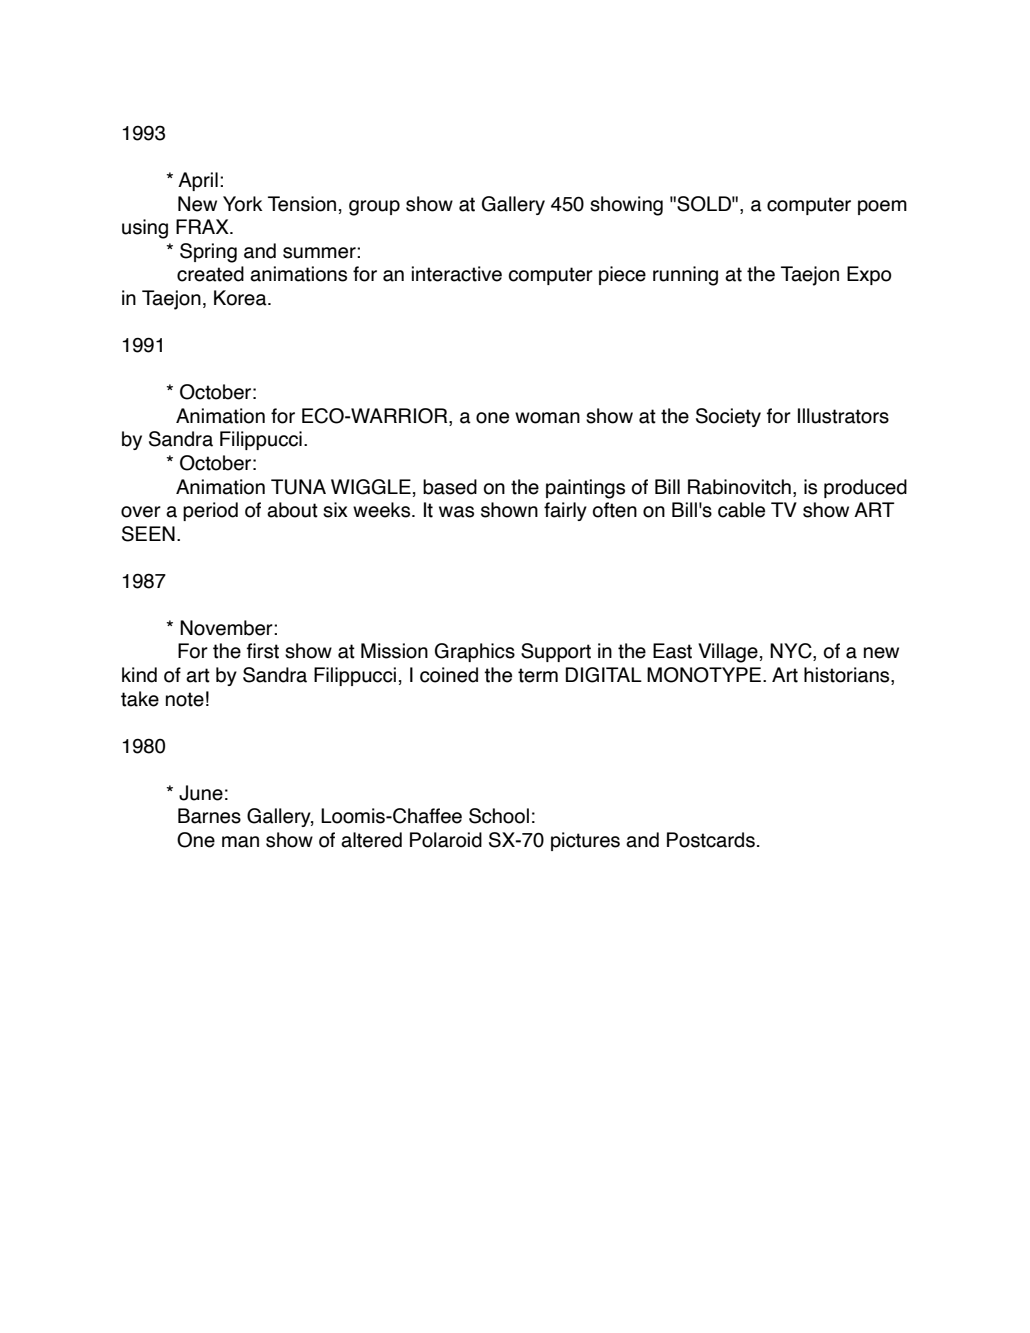  What do you see at coordinates (210, 511) in the screenshot?
I see `period` at bounding box center [210, 511].
